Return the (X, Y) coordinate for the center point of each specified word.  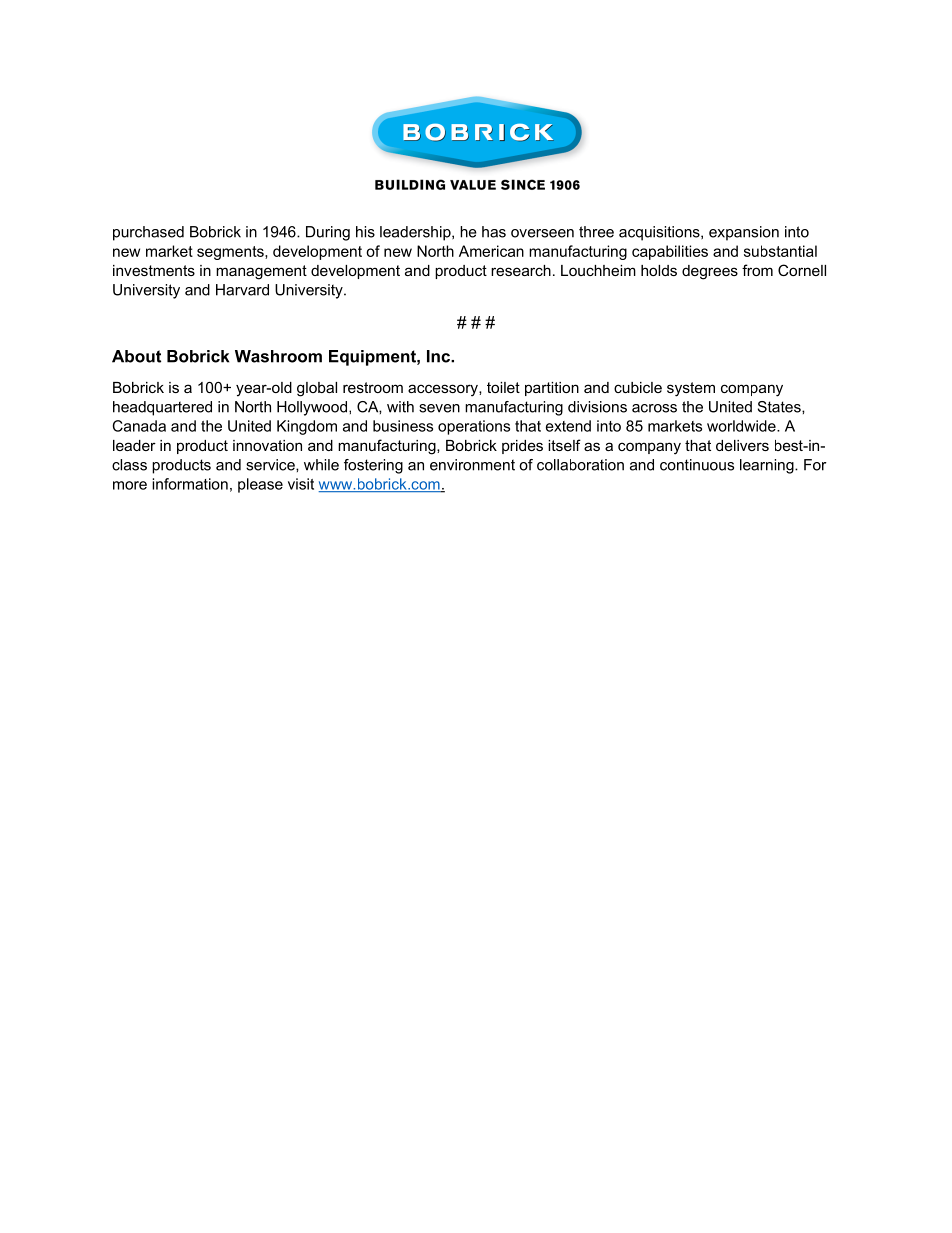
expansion (744, 233)
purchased (148, 233)
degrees (710, 272)
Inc (439, 356)
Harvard (242, 290)
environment (472, 465)
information (190, 484)
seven (439, 408)
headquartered (162, 408)
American (491, 251)
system (691, 389)
